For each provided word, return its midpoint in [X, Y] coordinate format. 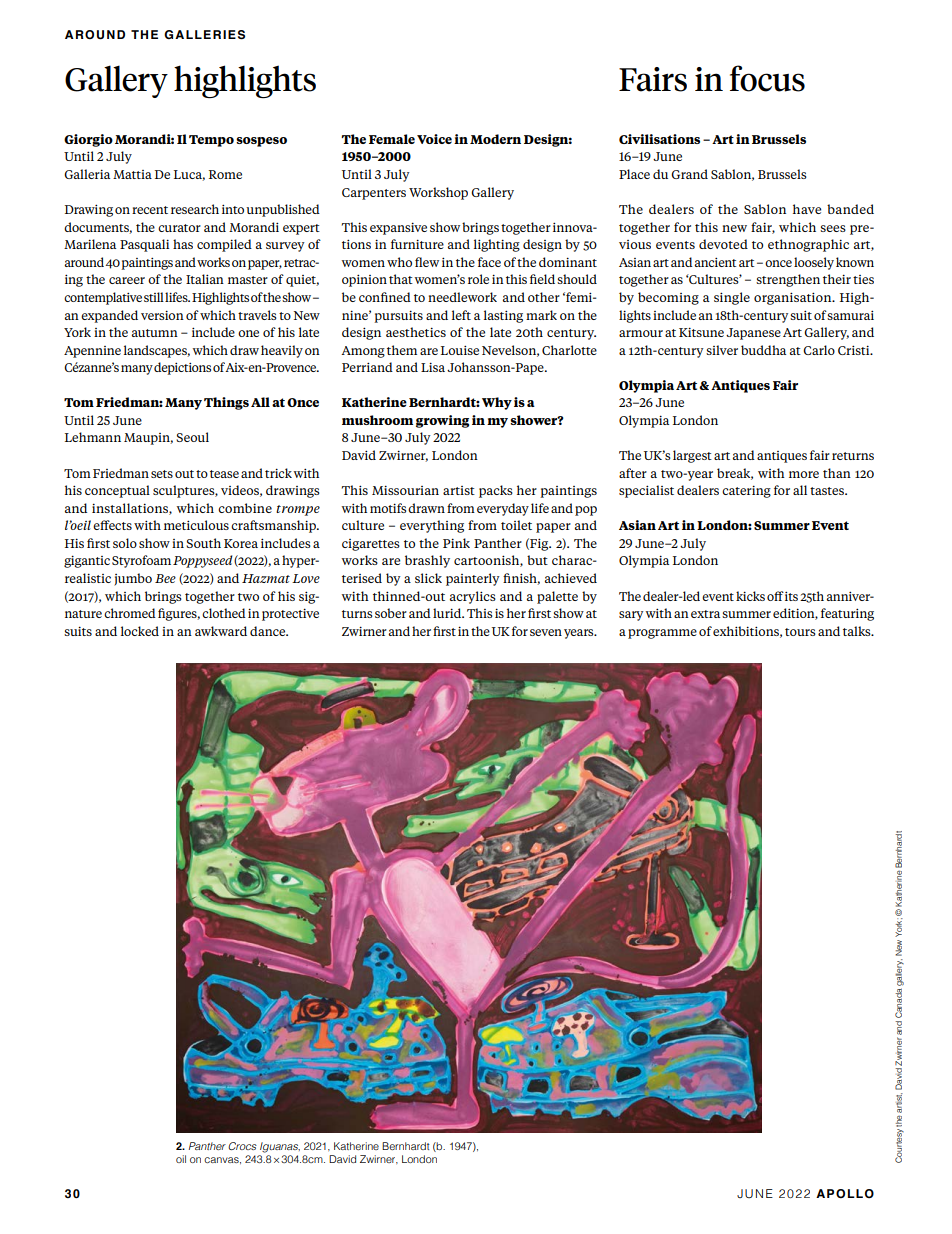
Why [497, 403]
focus [767, 78]
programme [662, 634]
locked [140, 631]
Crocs [242, 1146]
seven [546, 632]
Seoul [192, 437]
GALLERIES [204, 35]
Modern [495, 139]
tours [800, 632]
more [804, 474]
